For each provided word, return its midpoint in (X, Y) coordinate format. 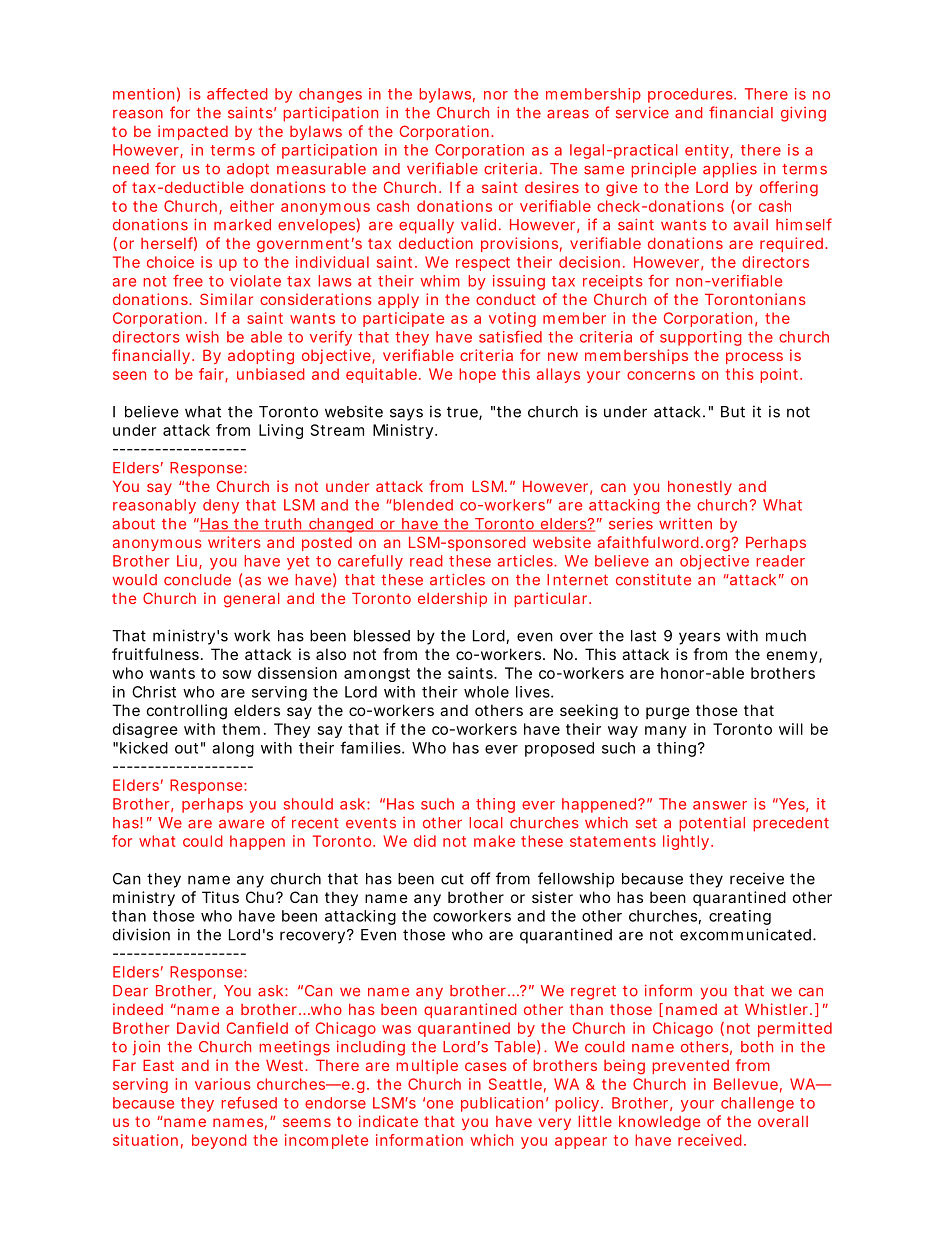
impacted (193, 132)
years (699, 638)
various (223, 1084)
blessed (382, 636)
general (252, 600)
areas (568, 114)
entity (709, 151)
